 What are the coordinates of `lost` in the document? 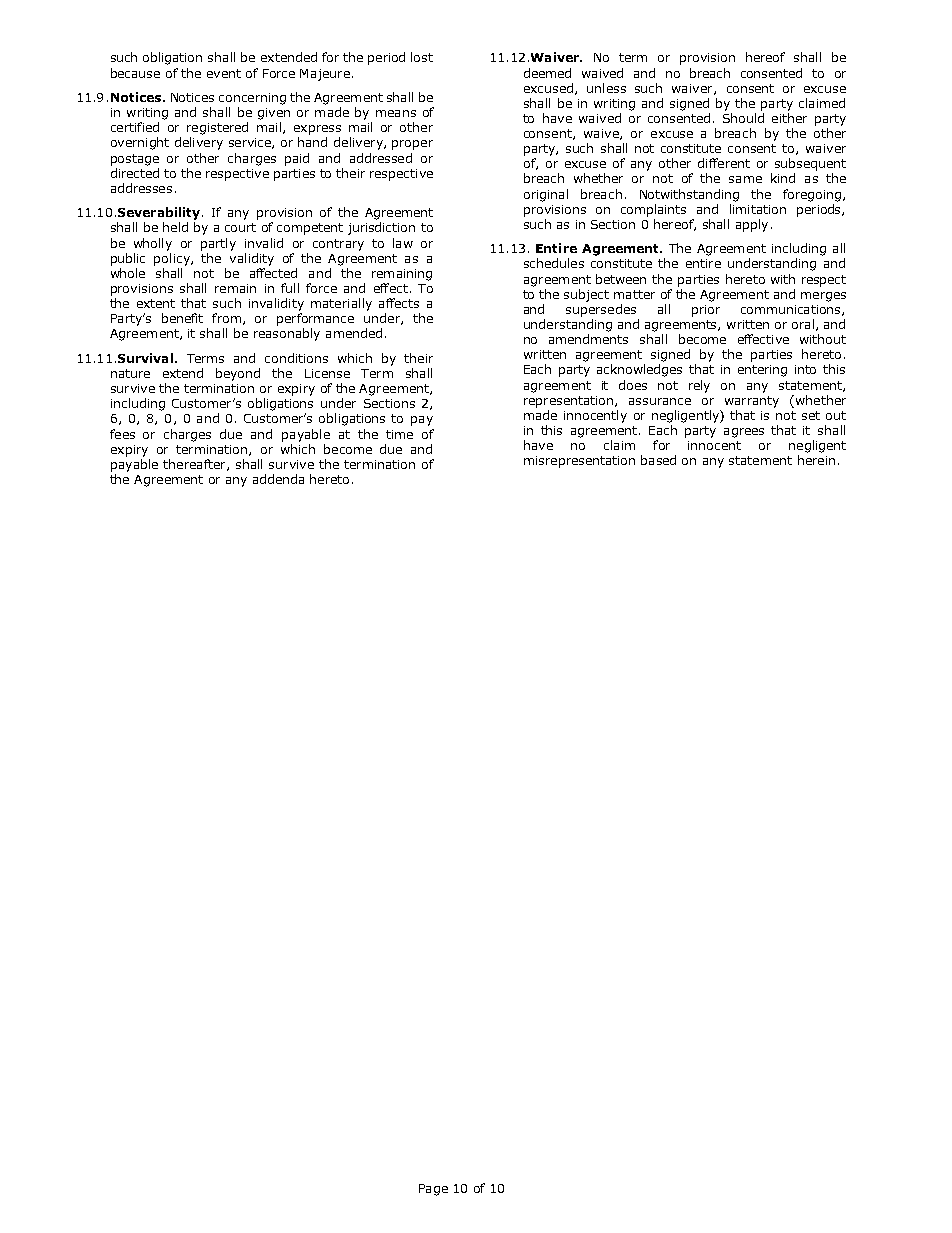 It's located at (422, 57).
